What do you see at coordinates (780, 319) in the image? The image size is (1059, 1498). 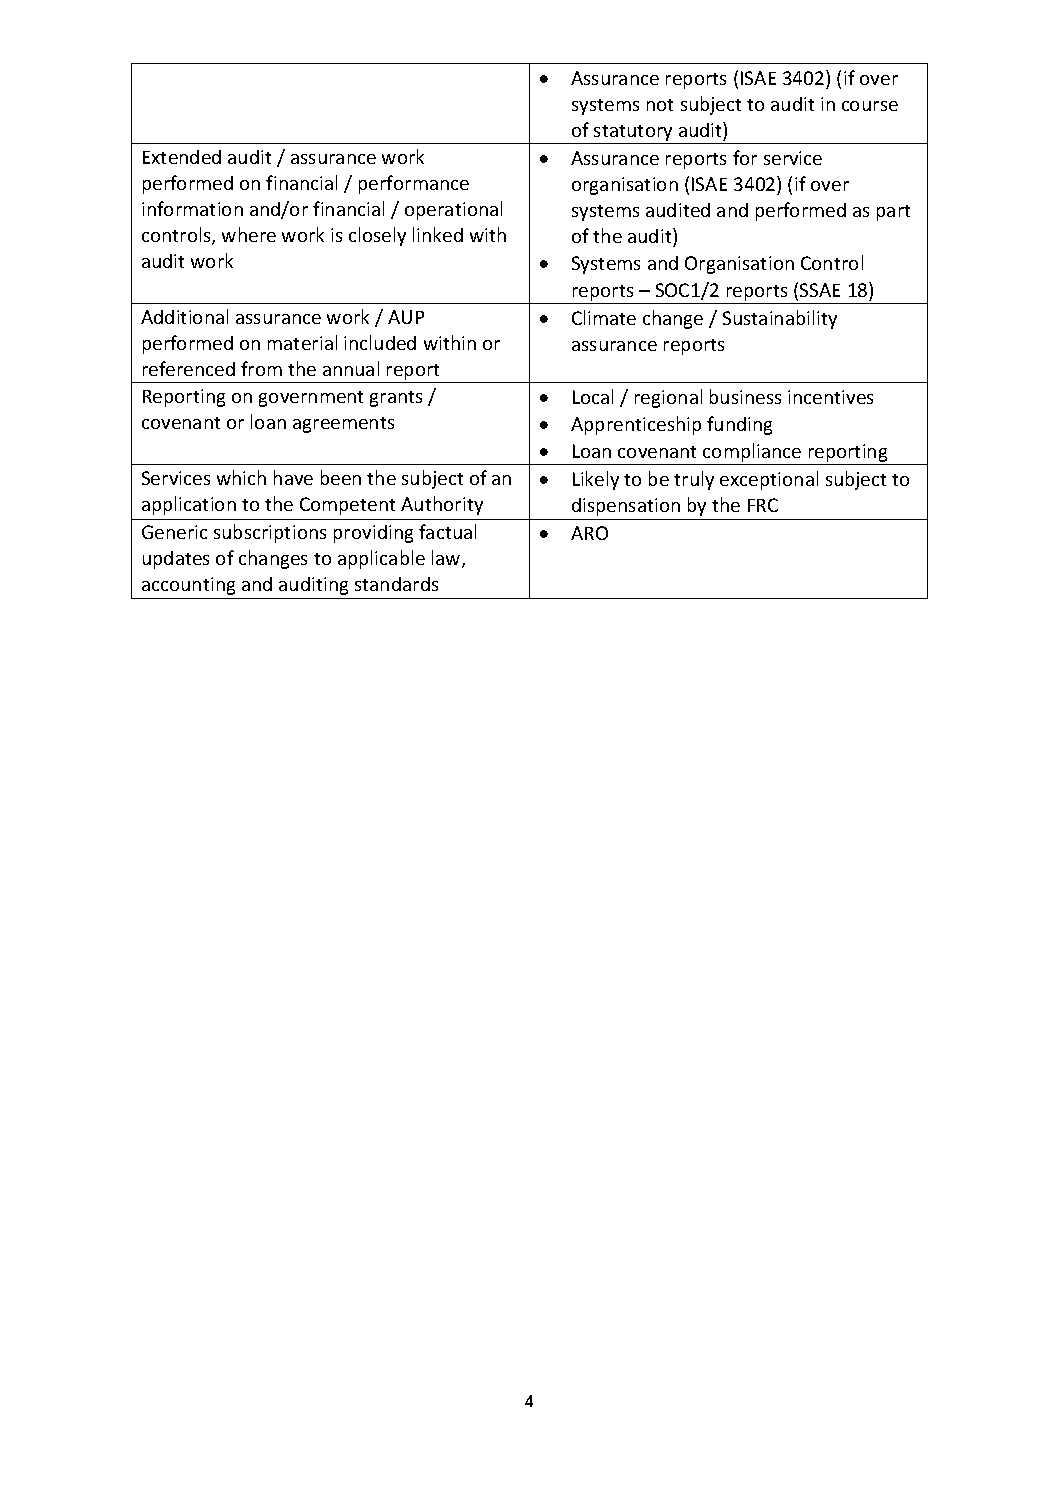 I see `Sustainability` at bounding box center [780, 319].
